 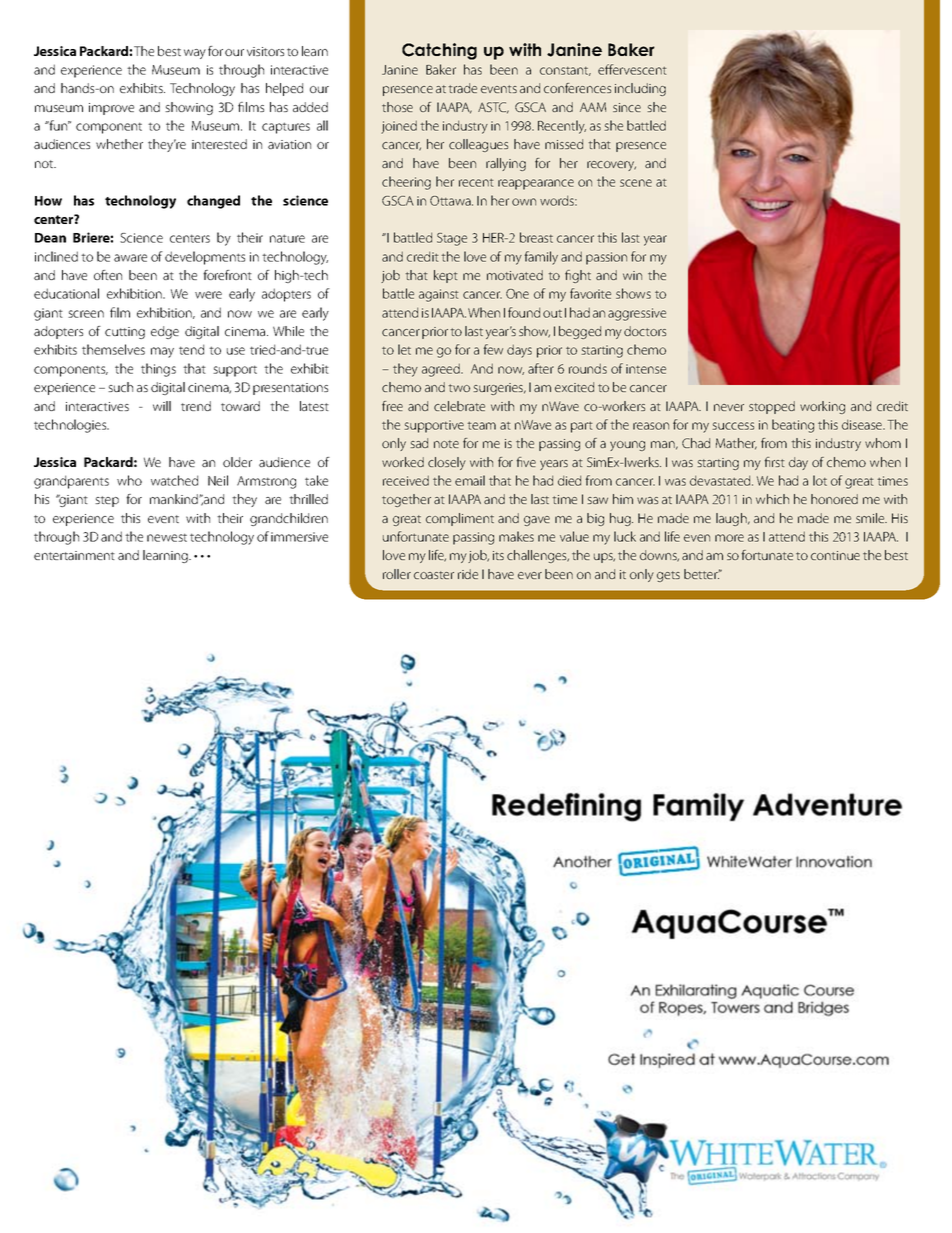 I want to click on passion, so click(x=606, y=258).
